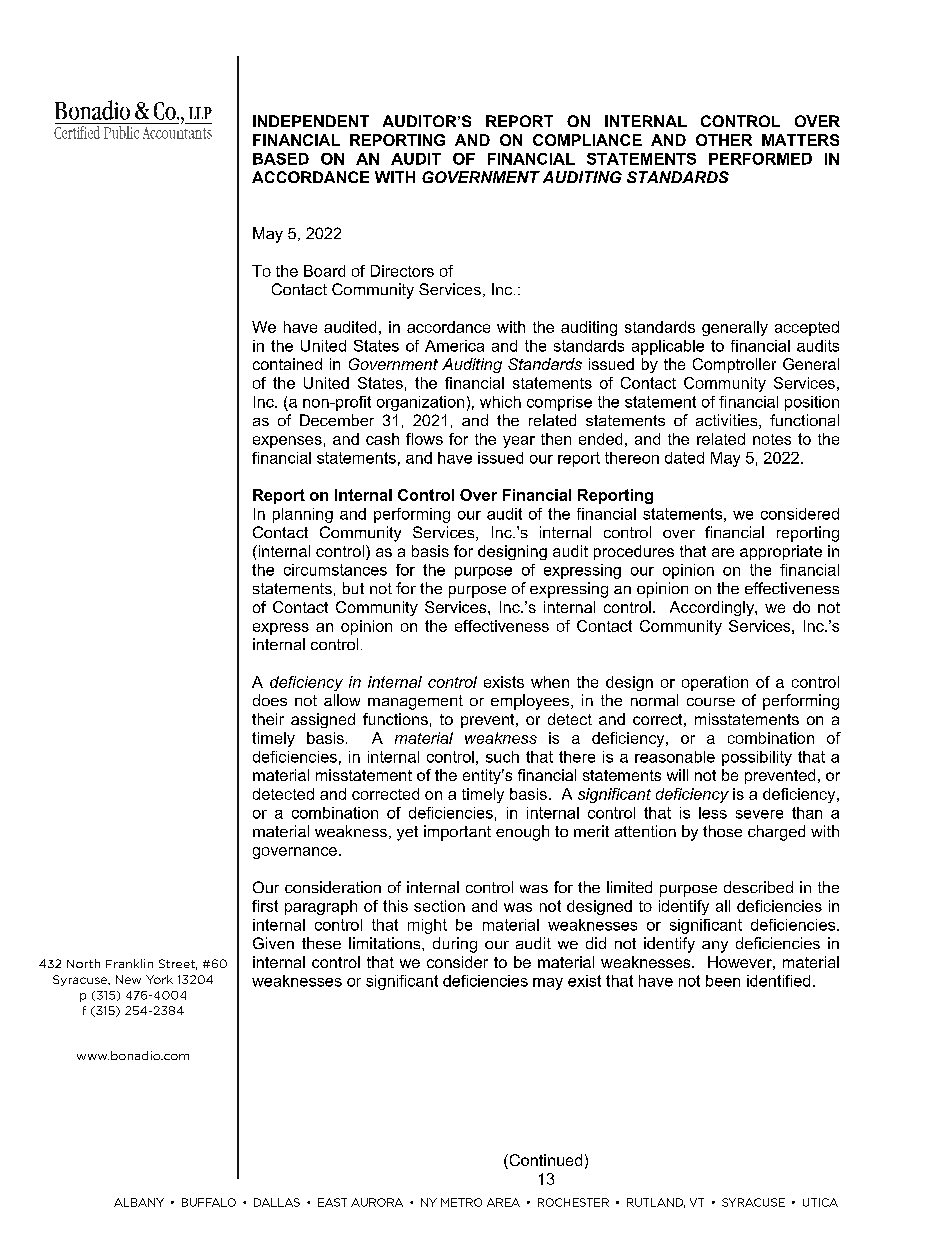 The width and height of the document is (952, 1233). What do you see at coordinates (684, 458) in the document?
I see `dated` at bounding box center [684, 458].
